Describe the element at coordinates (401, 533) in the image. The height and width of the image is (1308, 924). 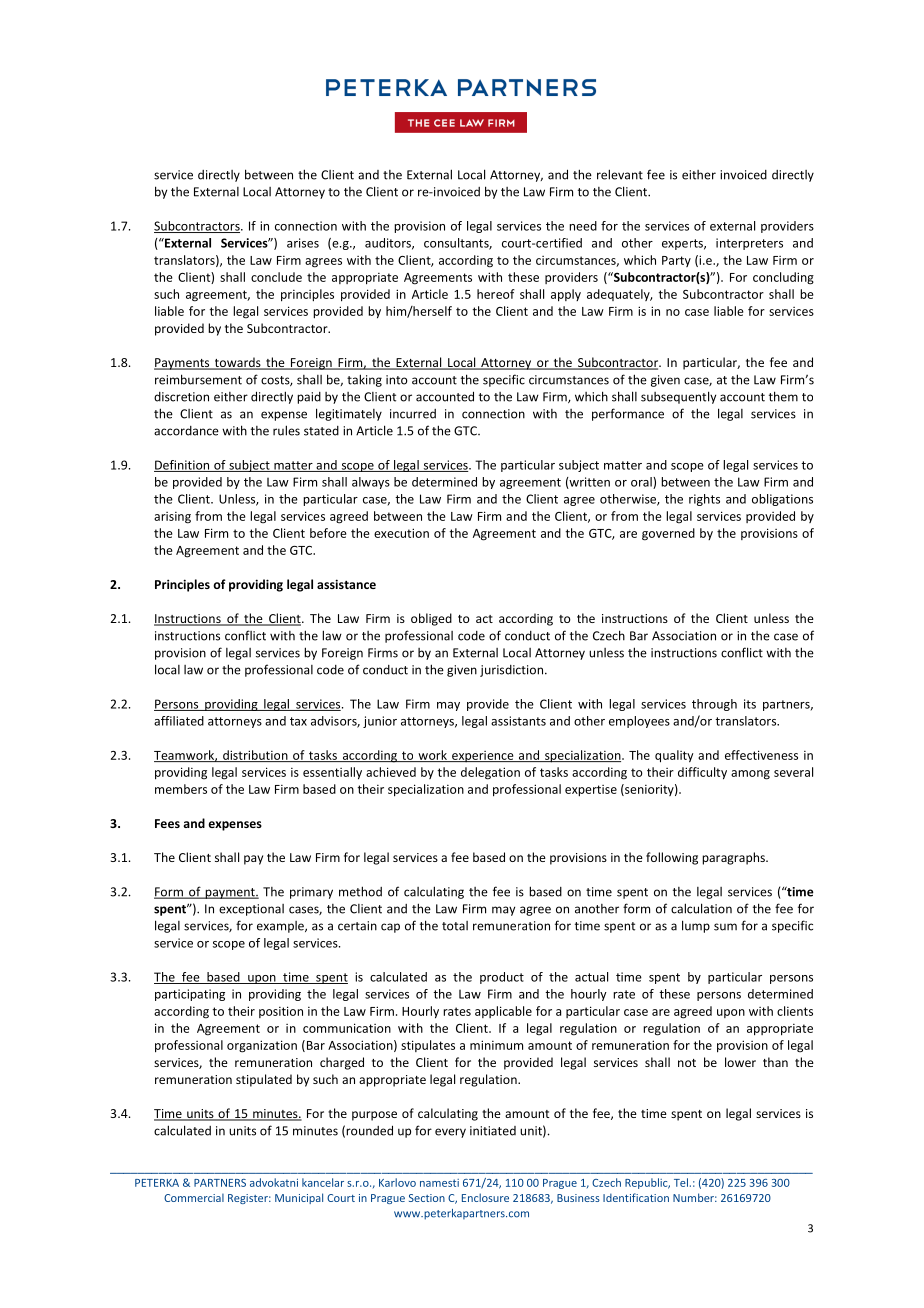
I see `execution` at that location.
